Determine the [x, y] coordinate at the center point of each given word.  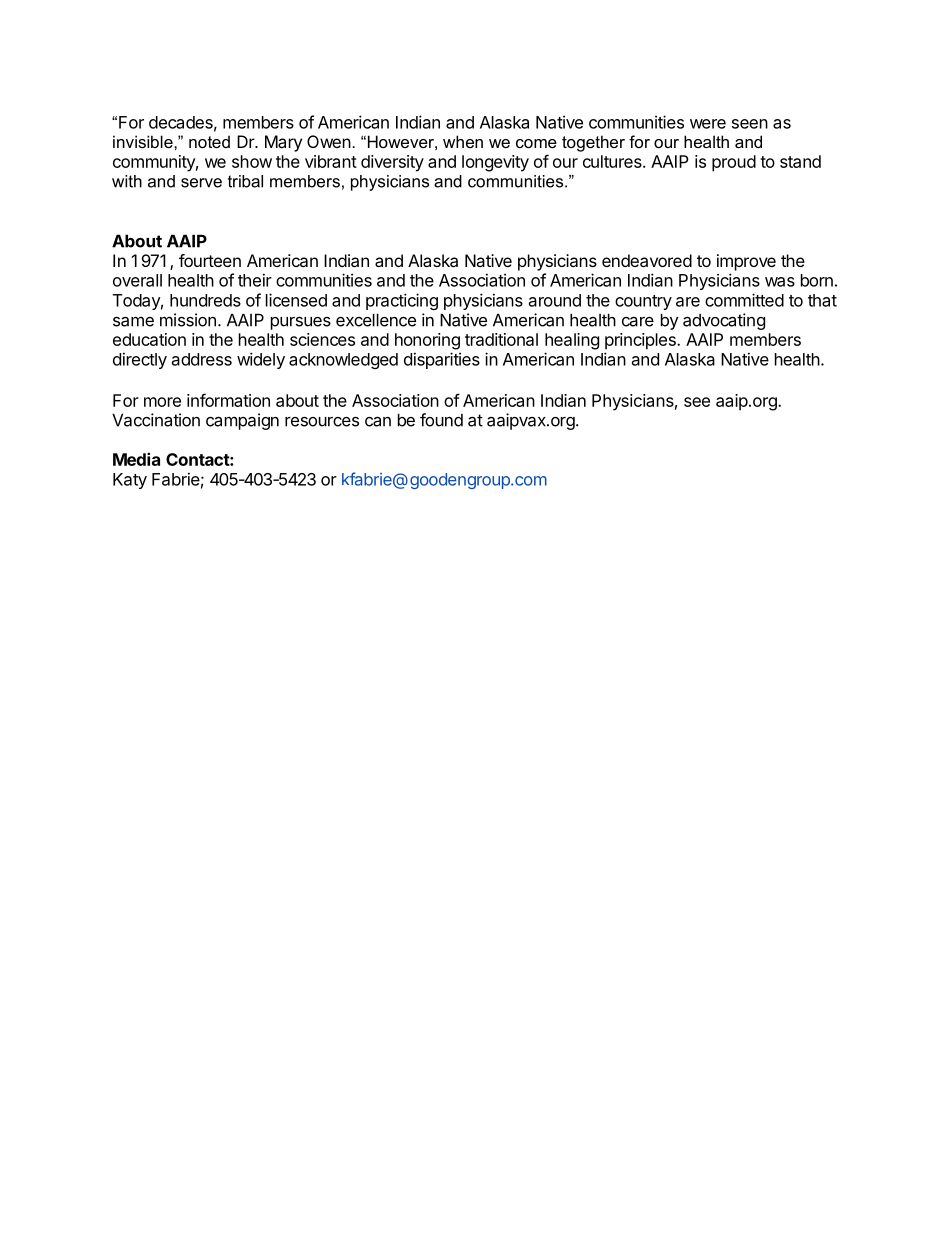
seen [750, 124]
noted [209, 141]
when [463, 141]
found [441, 420]
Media [136, 459]
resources [322, 422]
